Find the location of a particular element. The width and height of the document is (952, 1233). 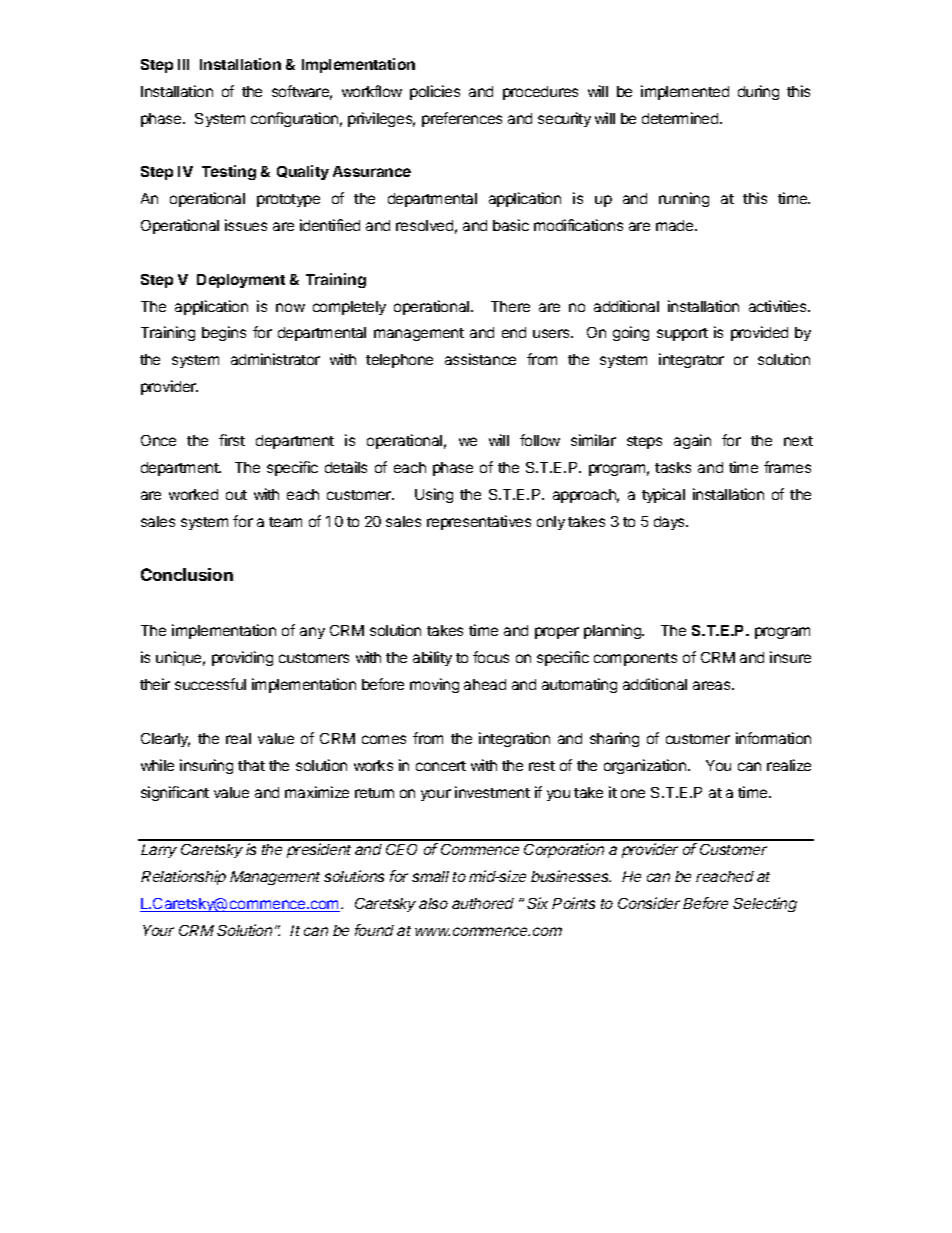

made is located at coordinates (676, 225).
